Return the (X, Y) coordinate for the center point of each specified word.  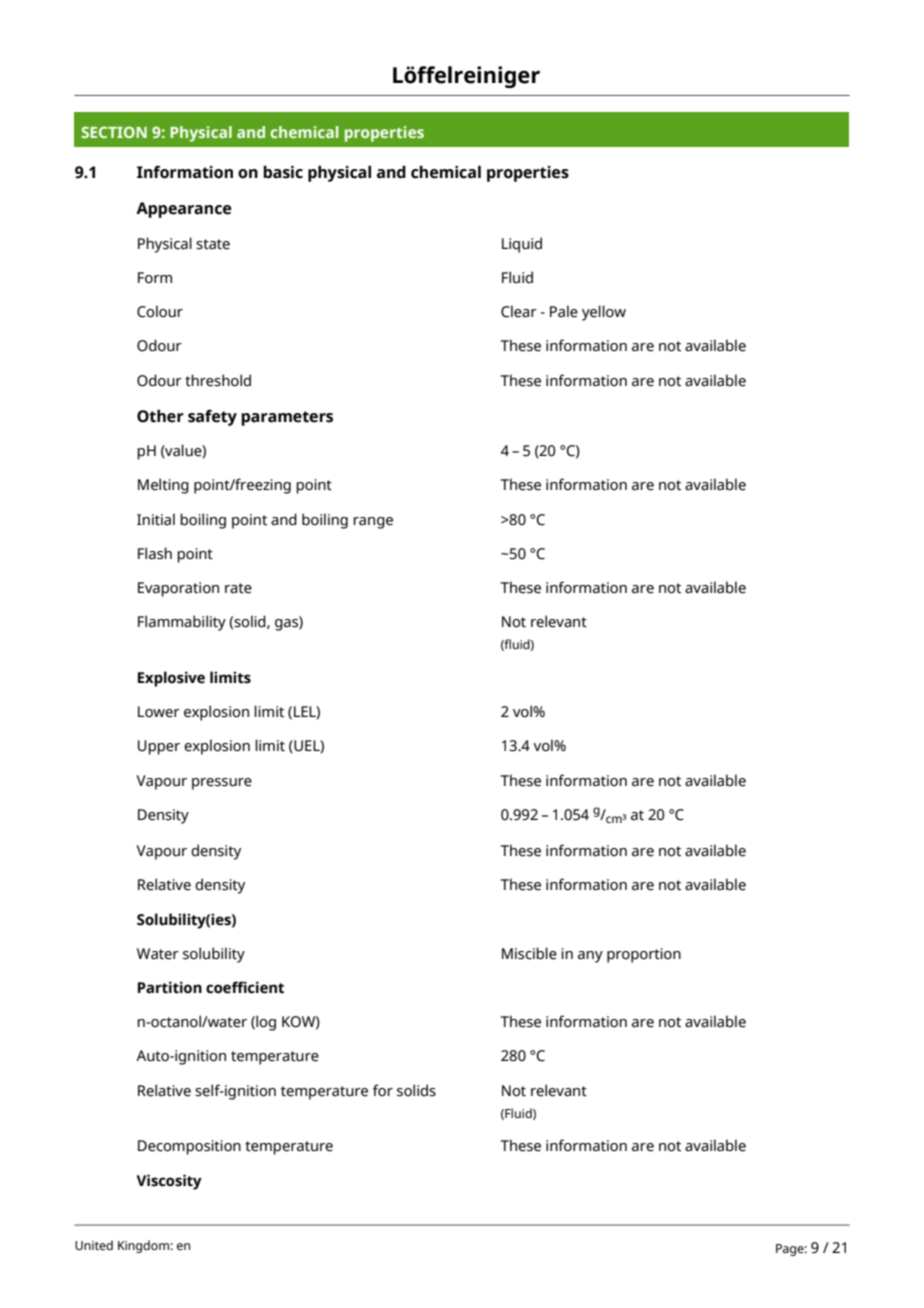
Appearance (183, 210)
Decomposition (189, 1147)
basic (283, 172)
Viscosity (169, 1182)
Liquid (522, 245)
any (590, 957)
